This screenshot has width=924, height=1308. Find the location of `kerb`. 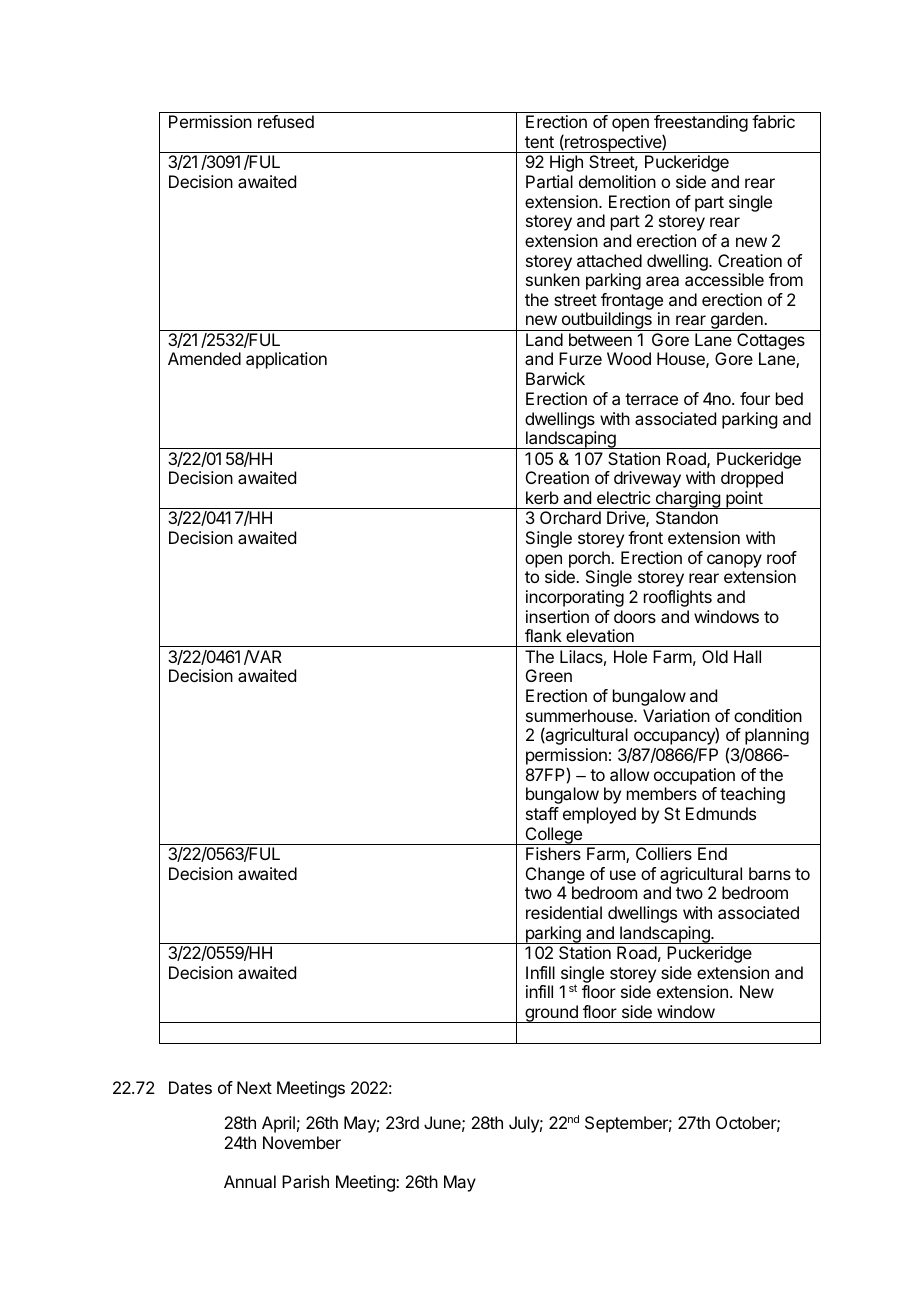

kerb is located at coordinates (542, 497).
